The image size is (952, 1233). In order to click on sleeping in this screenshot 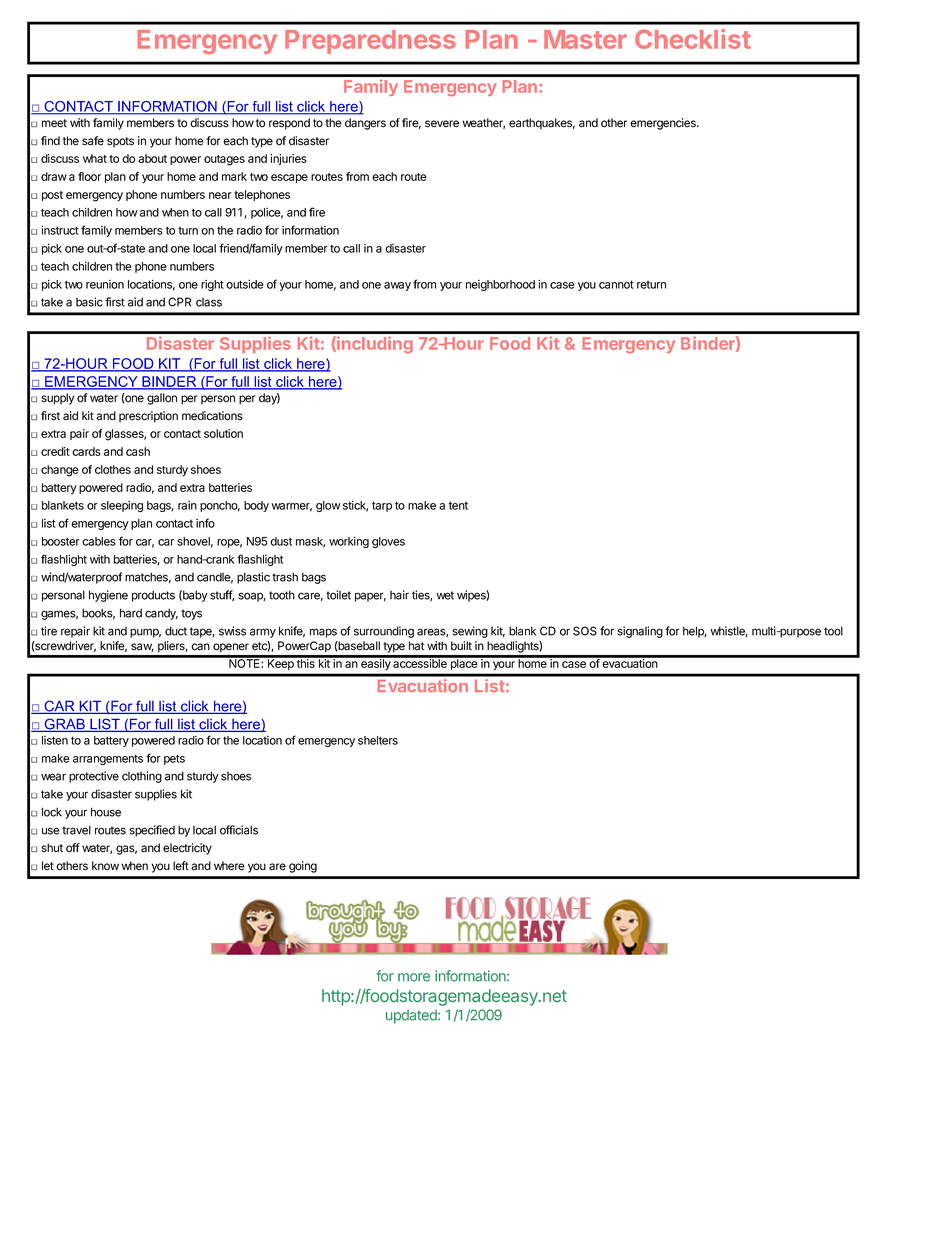, I will do `click(122, 506)`.
